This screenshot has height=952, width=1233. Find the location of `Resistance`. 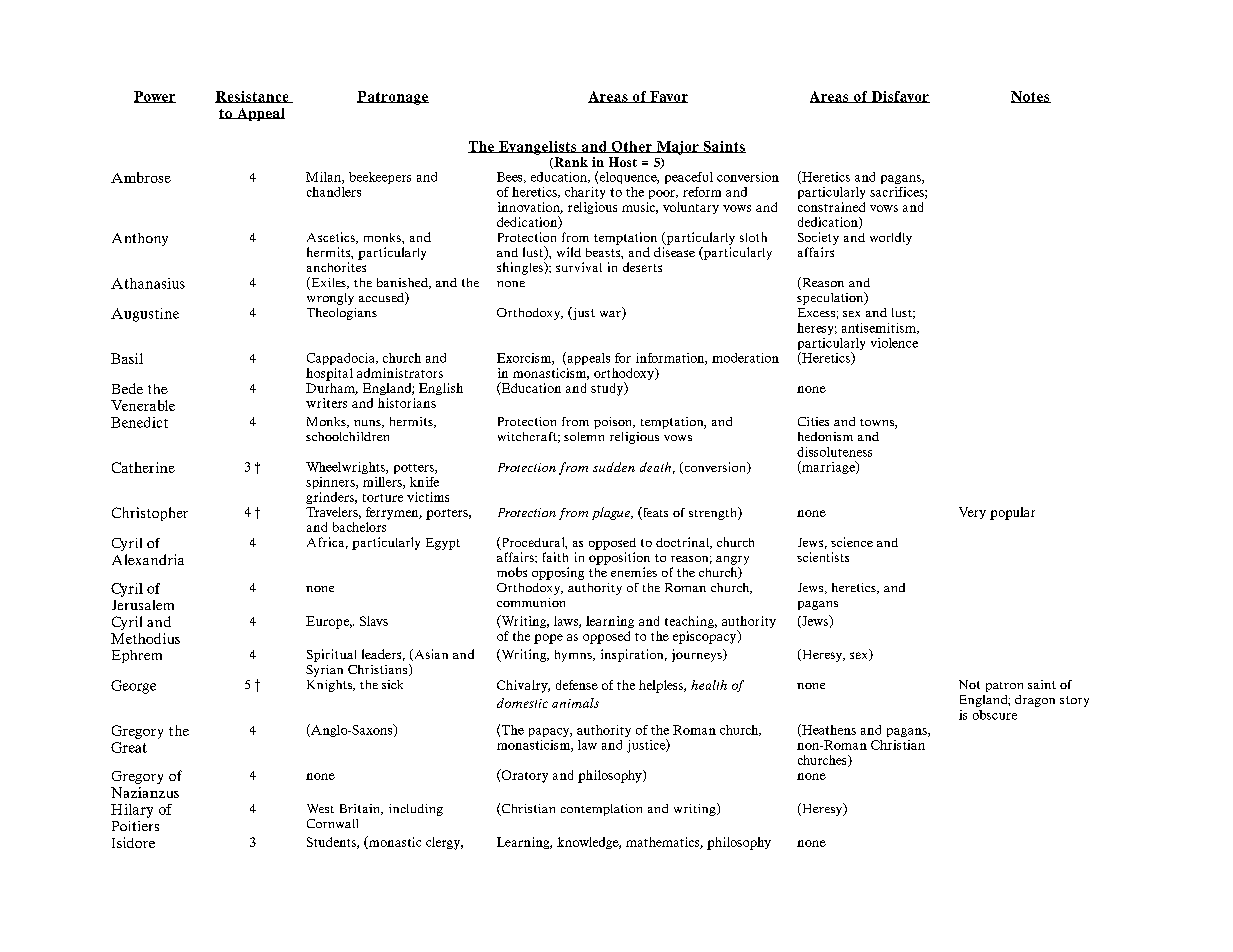

Resistance is located at coordinates (253, 97).
